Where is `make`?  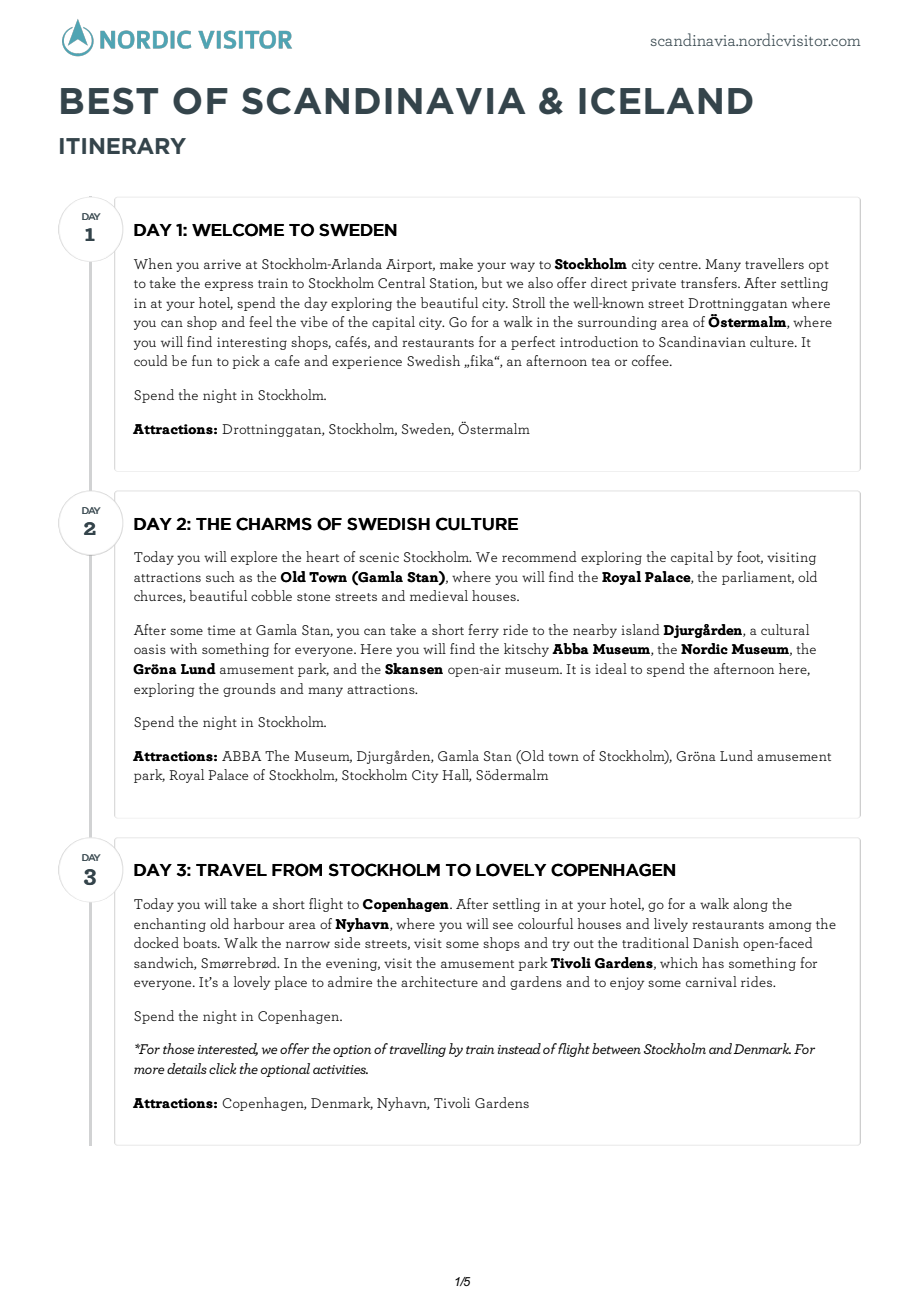
make is located at coordinates (456, 263).
